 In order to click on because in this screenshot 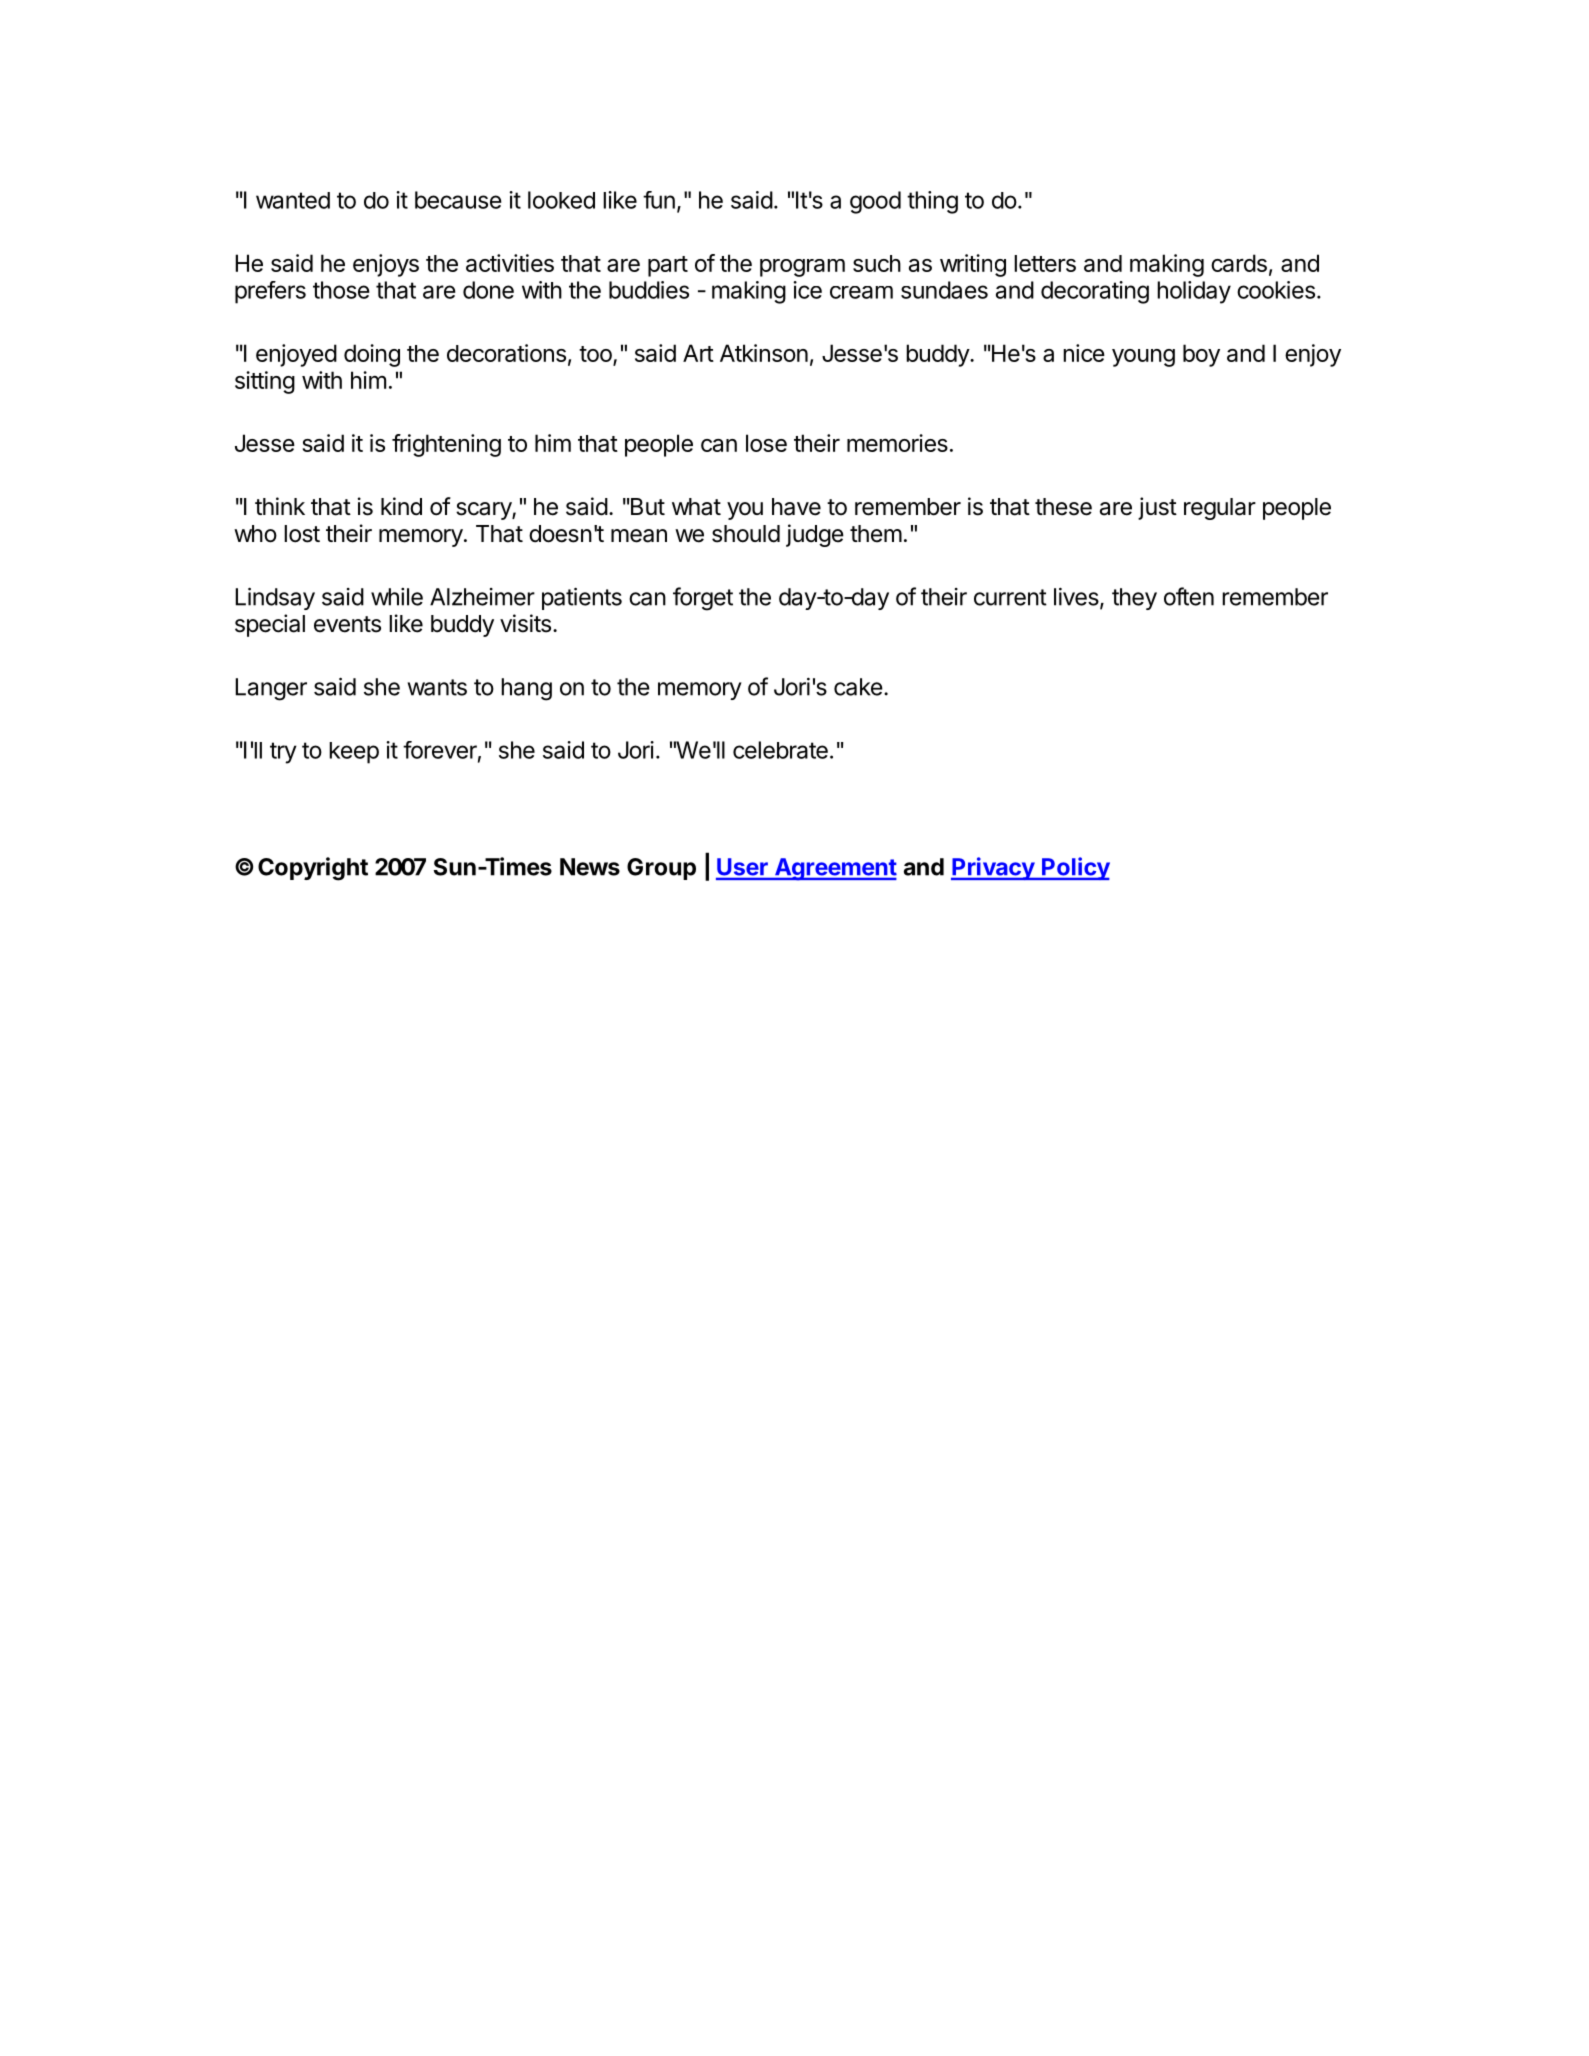, I will do `click(458, 200)`.
